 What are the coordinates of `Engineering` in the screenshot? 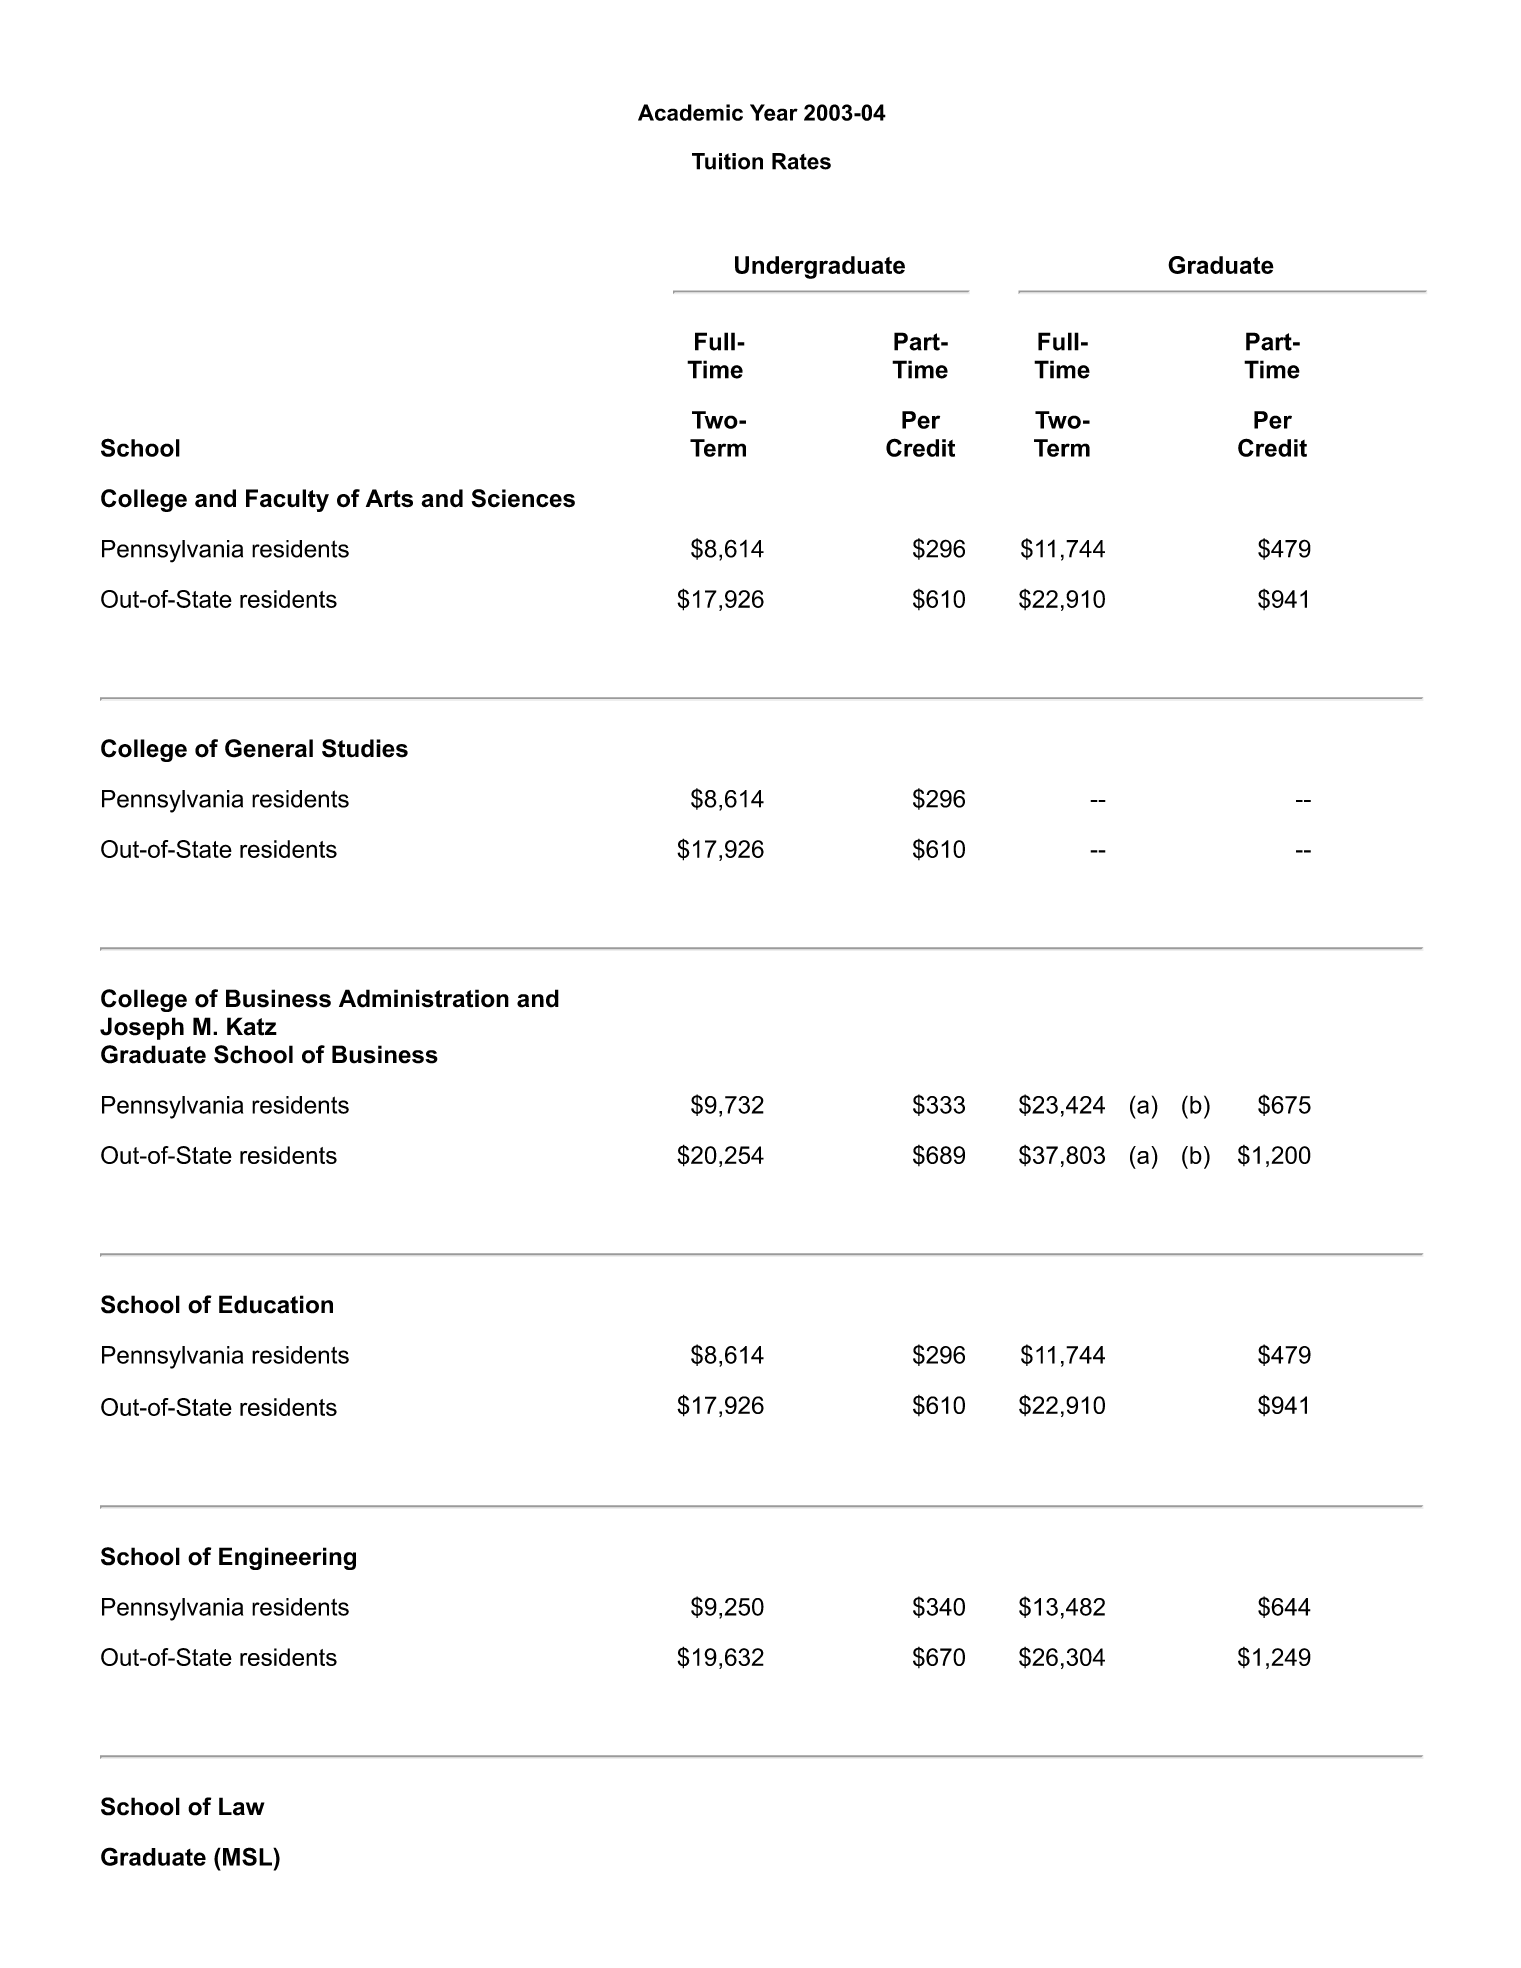 It's located at (287, 1558).
